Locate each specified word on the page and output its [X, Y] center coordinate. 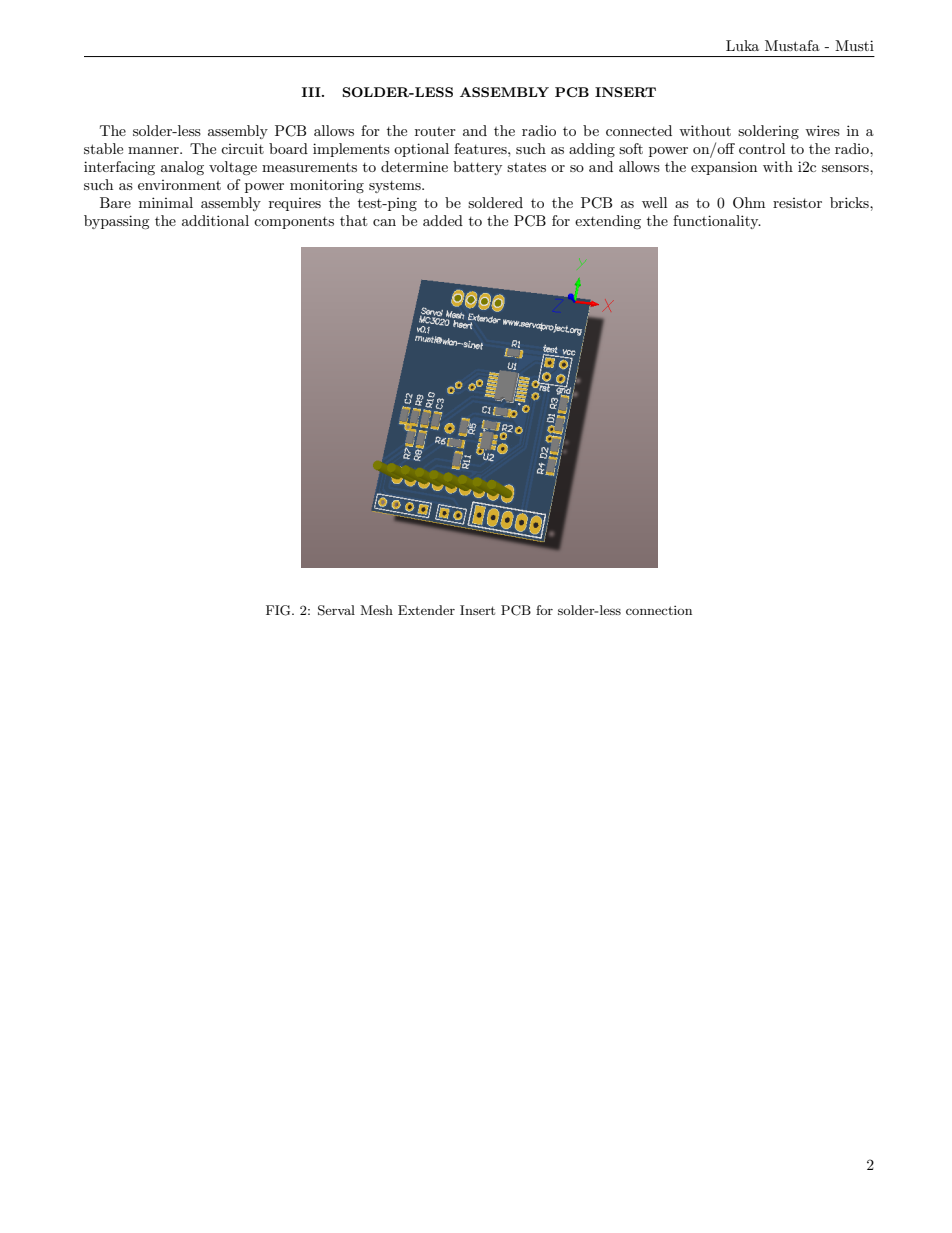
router [435, 131]
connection [659, 610]
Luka [742, 45]
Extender [426, 610]
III [312, 92]
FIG [279, 610]
